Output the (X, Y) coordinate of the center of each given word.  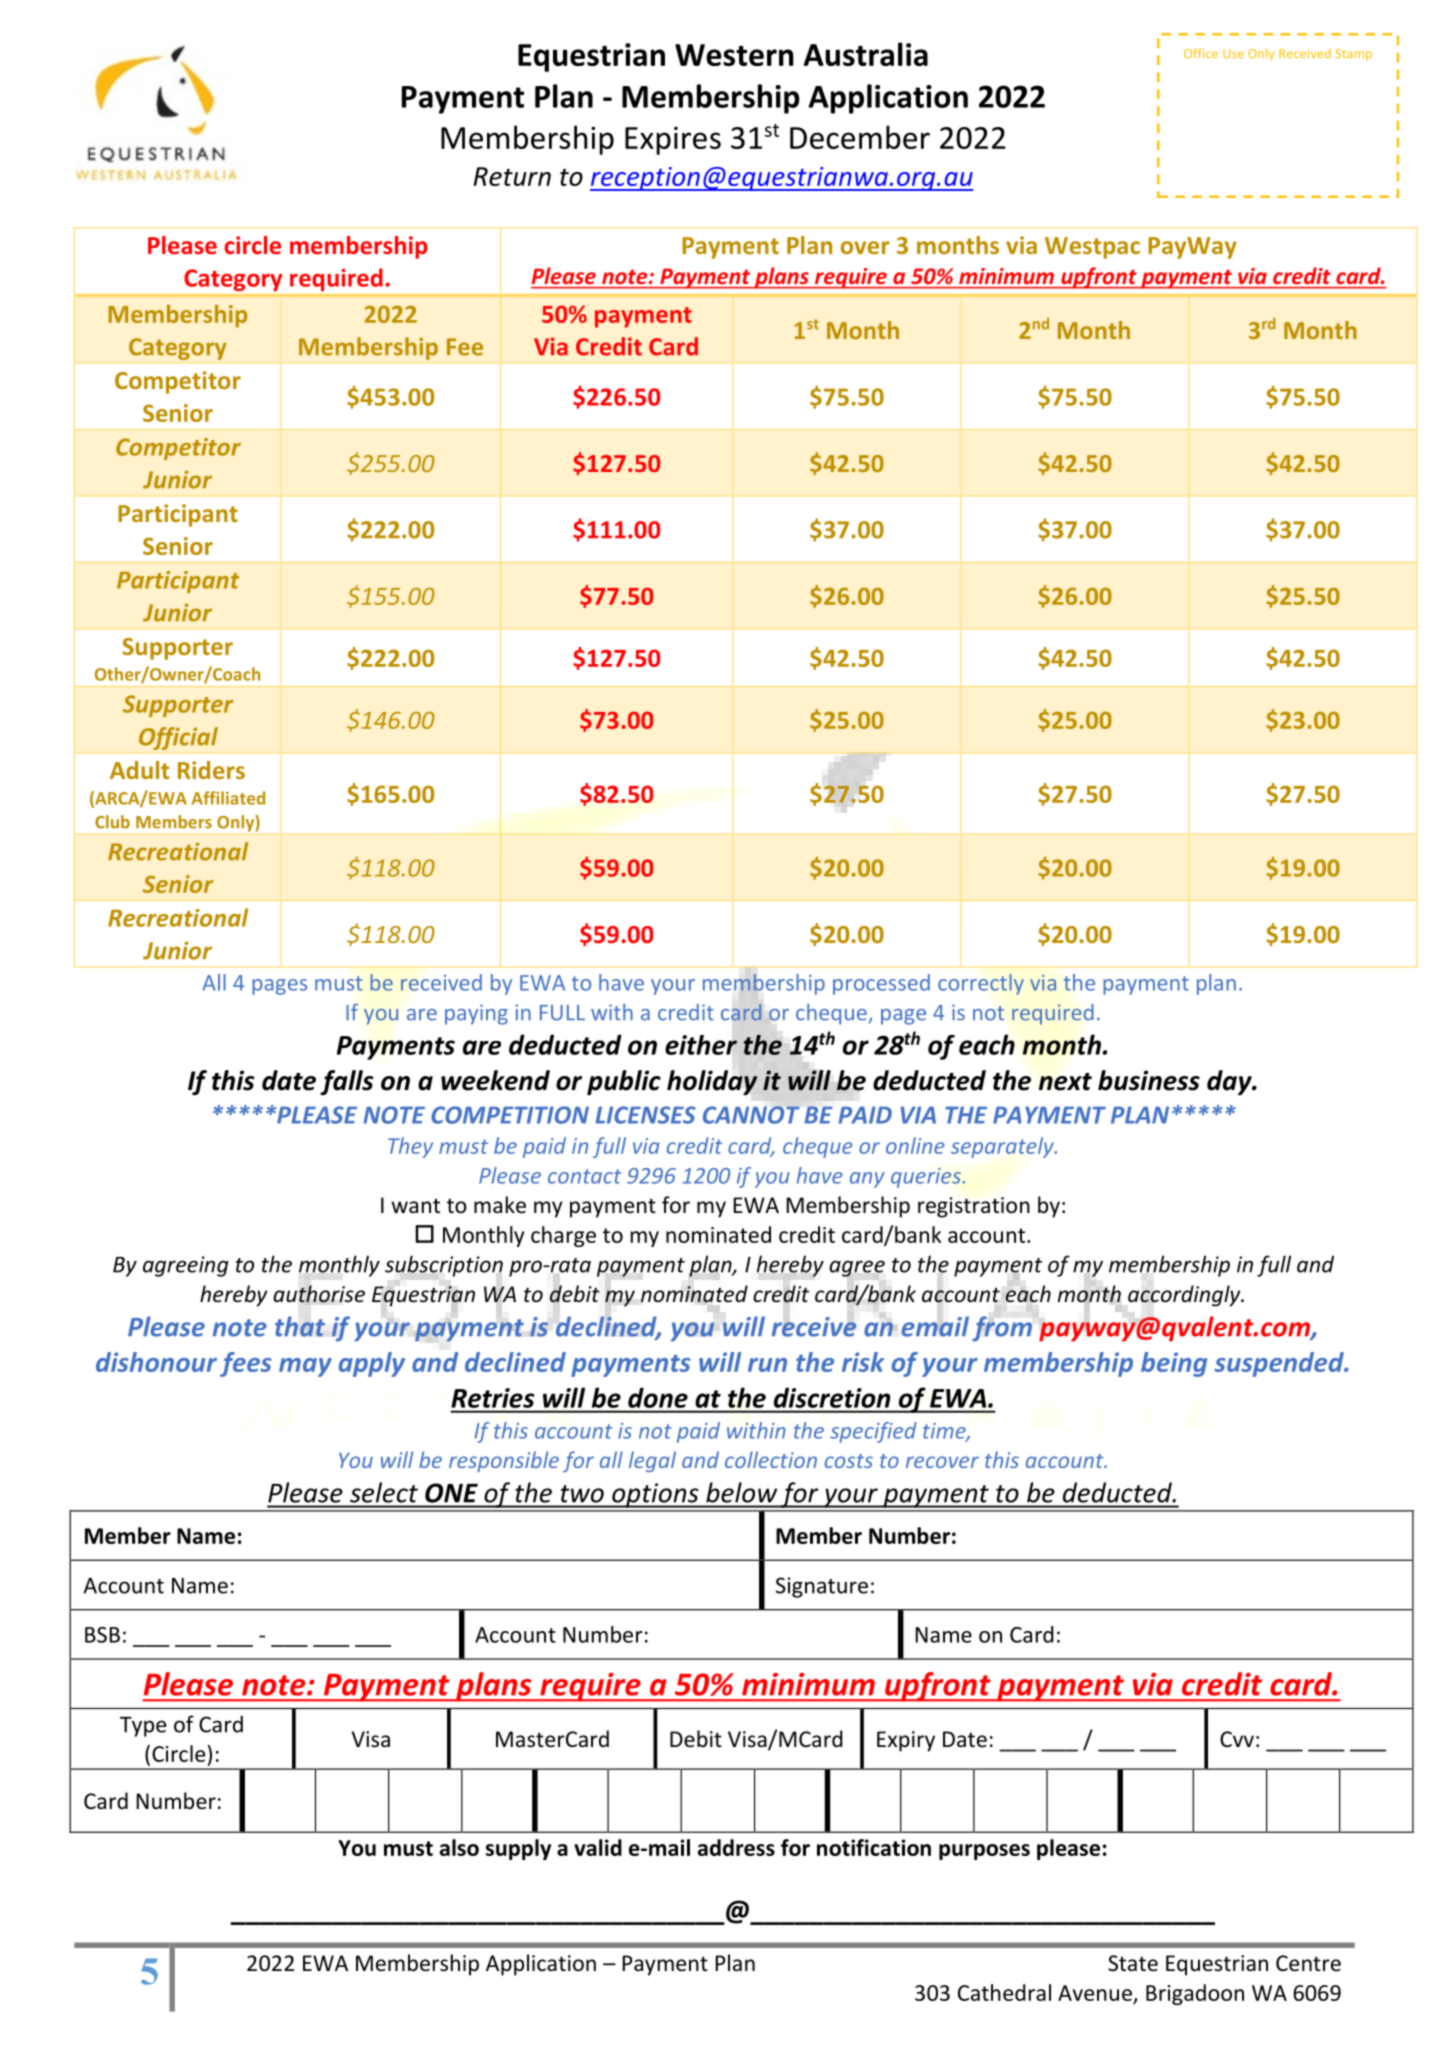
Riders (211, 770)
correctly (981, 984)
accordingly (1185, 1296)
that (300, 1326)
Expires (673, 140)
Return (512, 176)
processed (881, 984)
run (767, 1365)
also (459, 1847)
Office (1201, 53)
